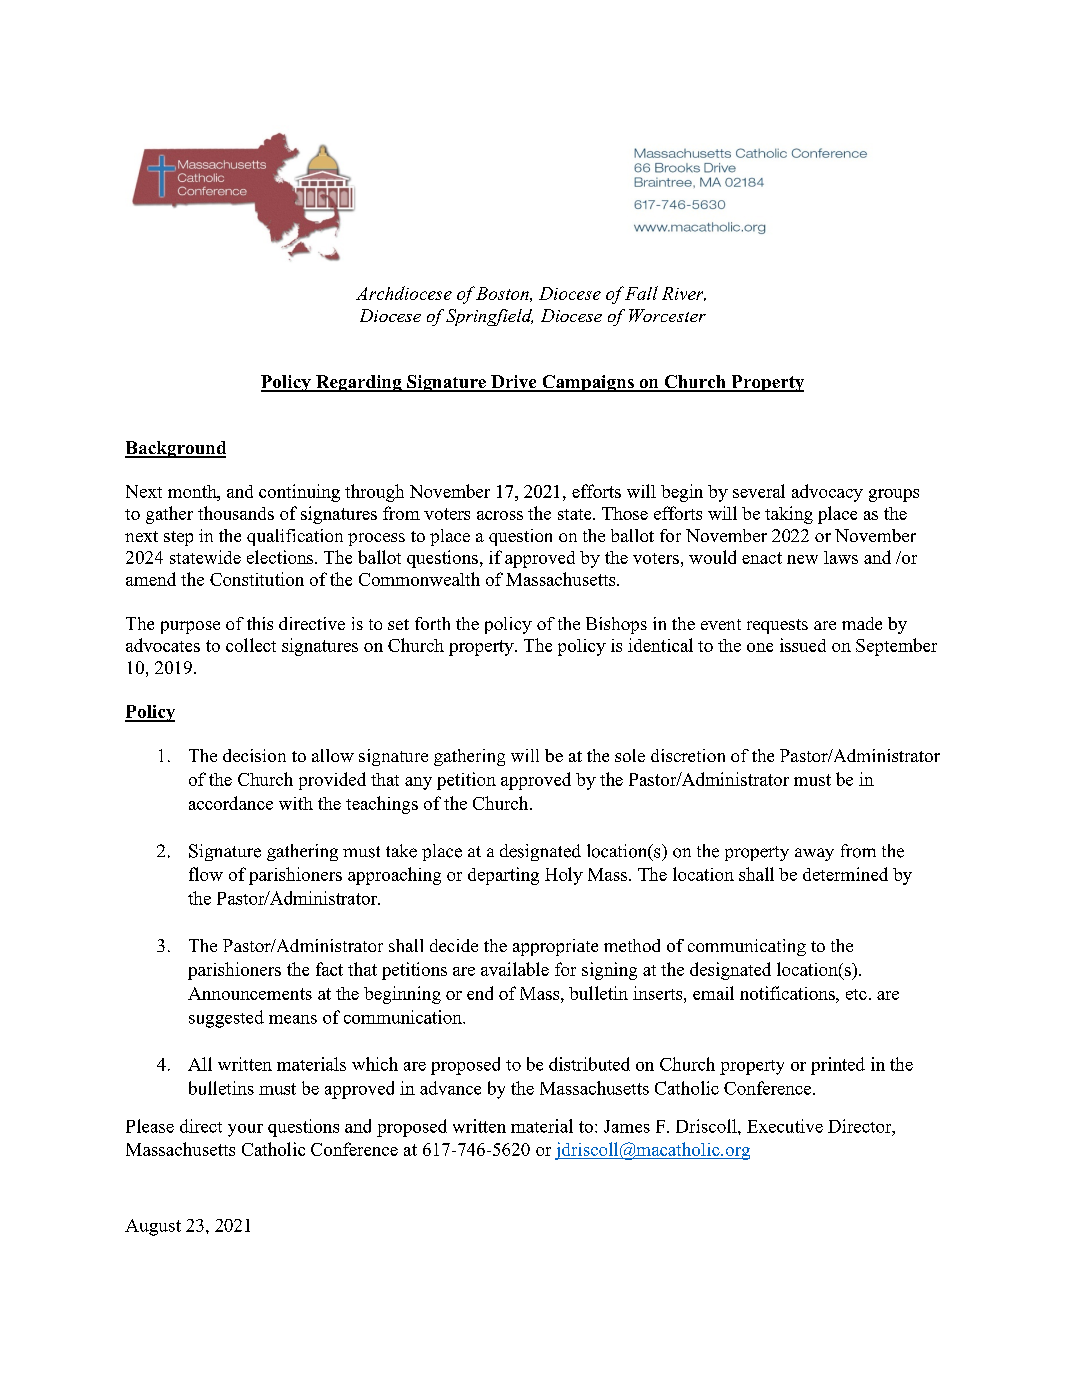  Describe the element at coordinates (489, 317) in the screenshot. I see `Springfield` at that location.
